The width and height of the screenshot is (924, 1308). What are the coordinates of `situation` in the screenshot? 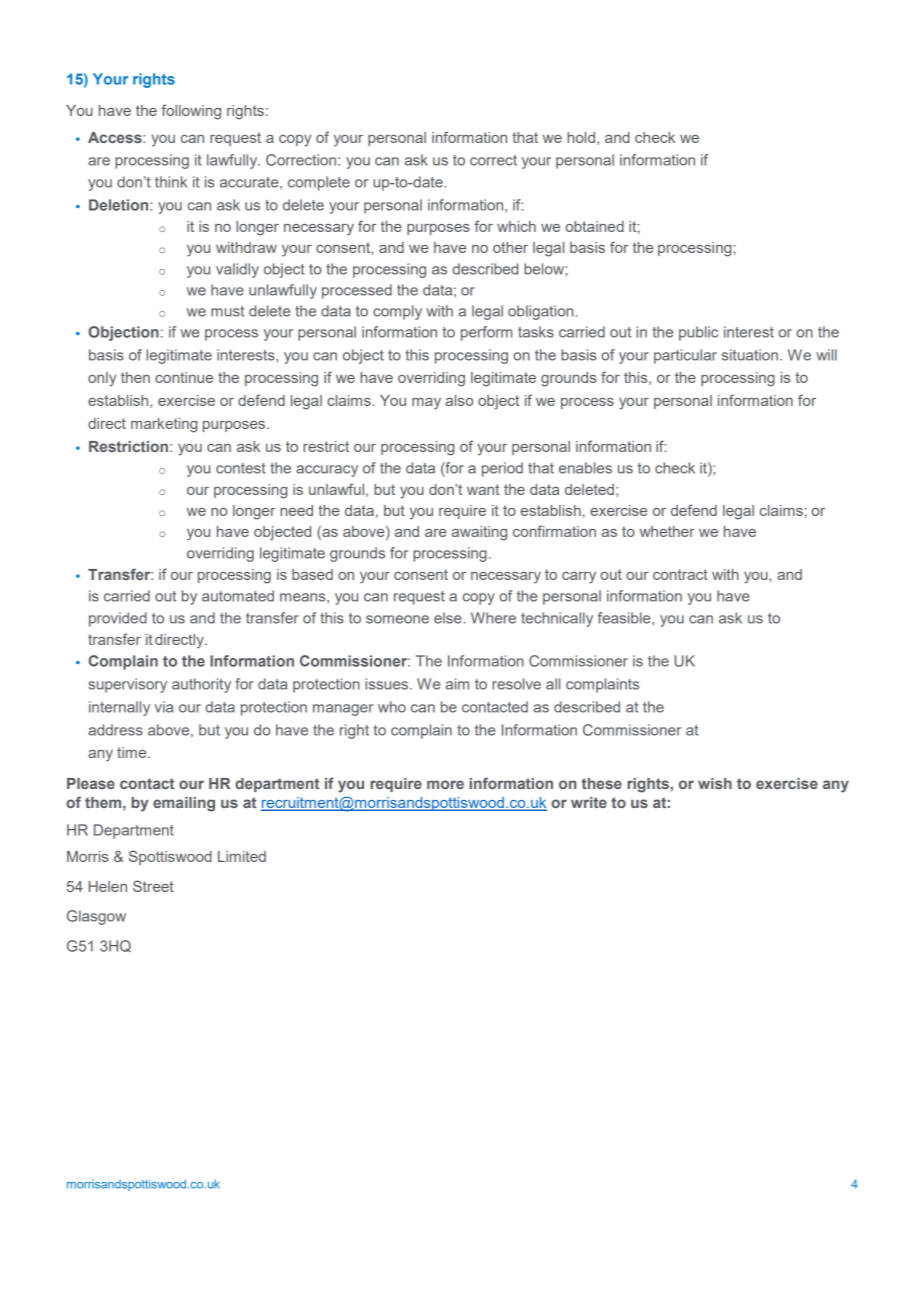 It's located at (750, 355).
